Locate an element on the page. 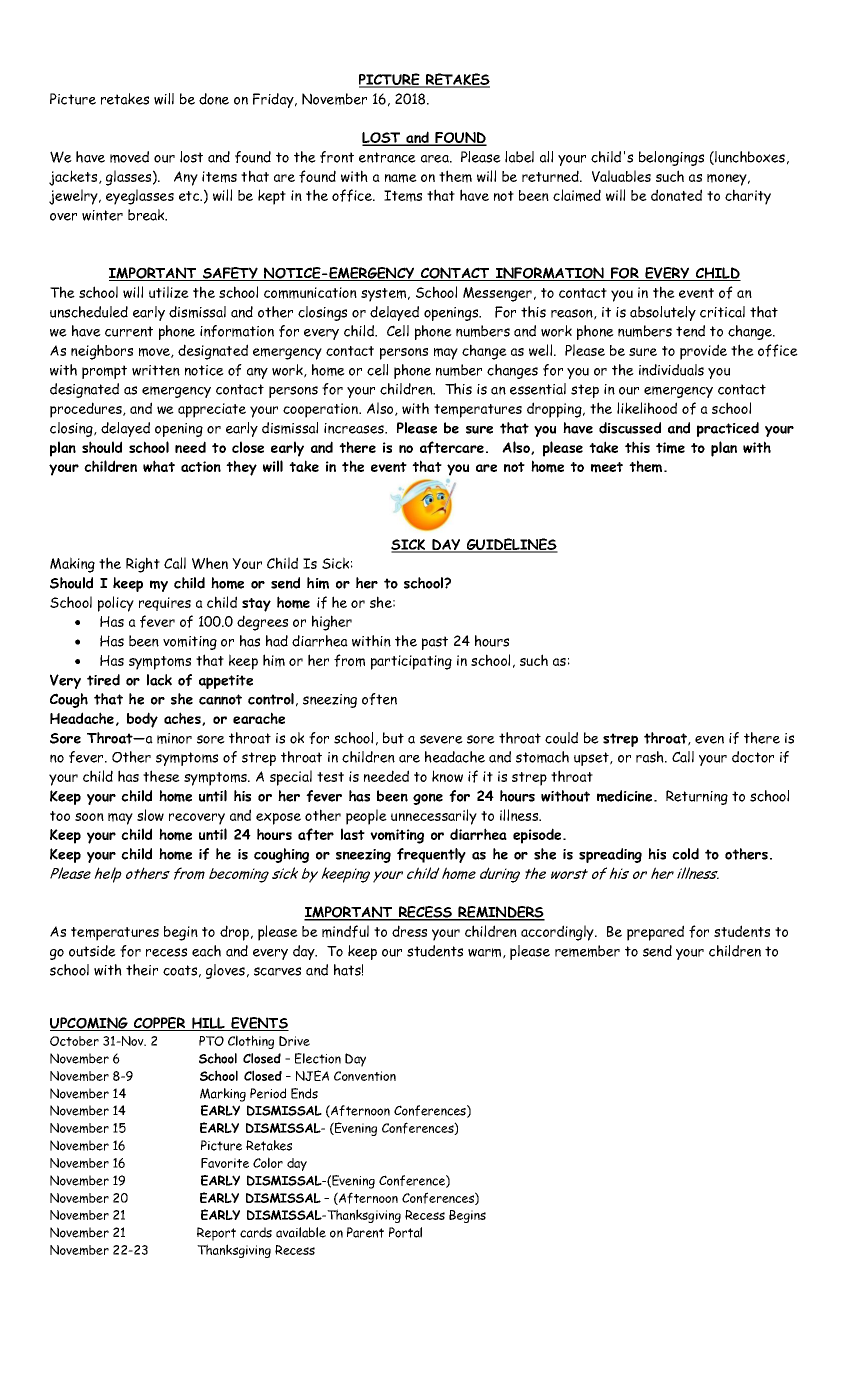 The height and width of the page is (1400, 849). time is located at coordinates (670, 448).
